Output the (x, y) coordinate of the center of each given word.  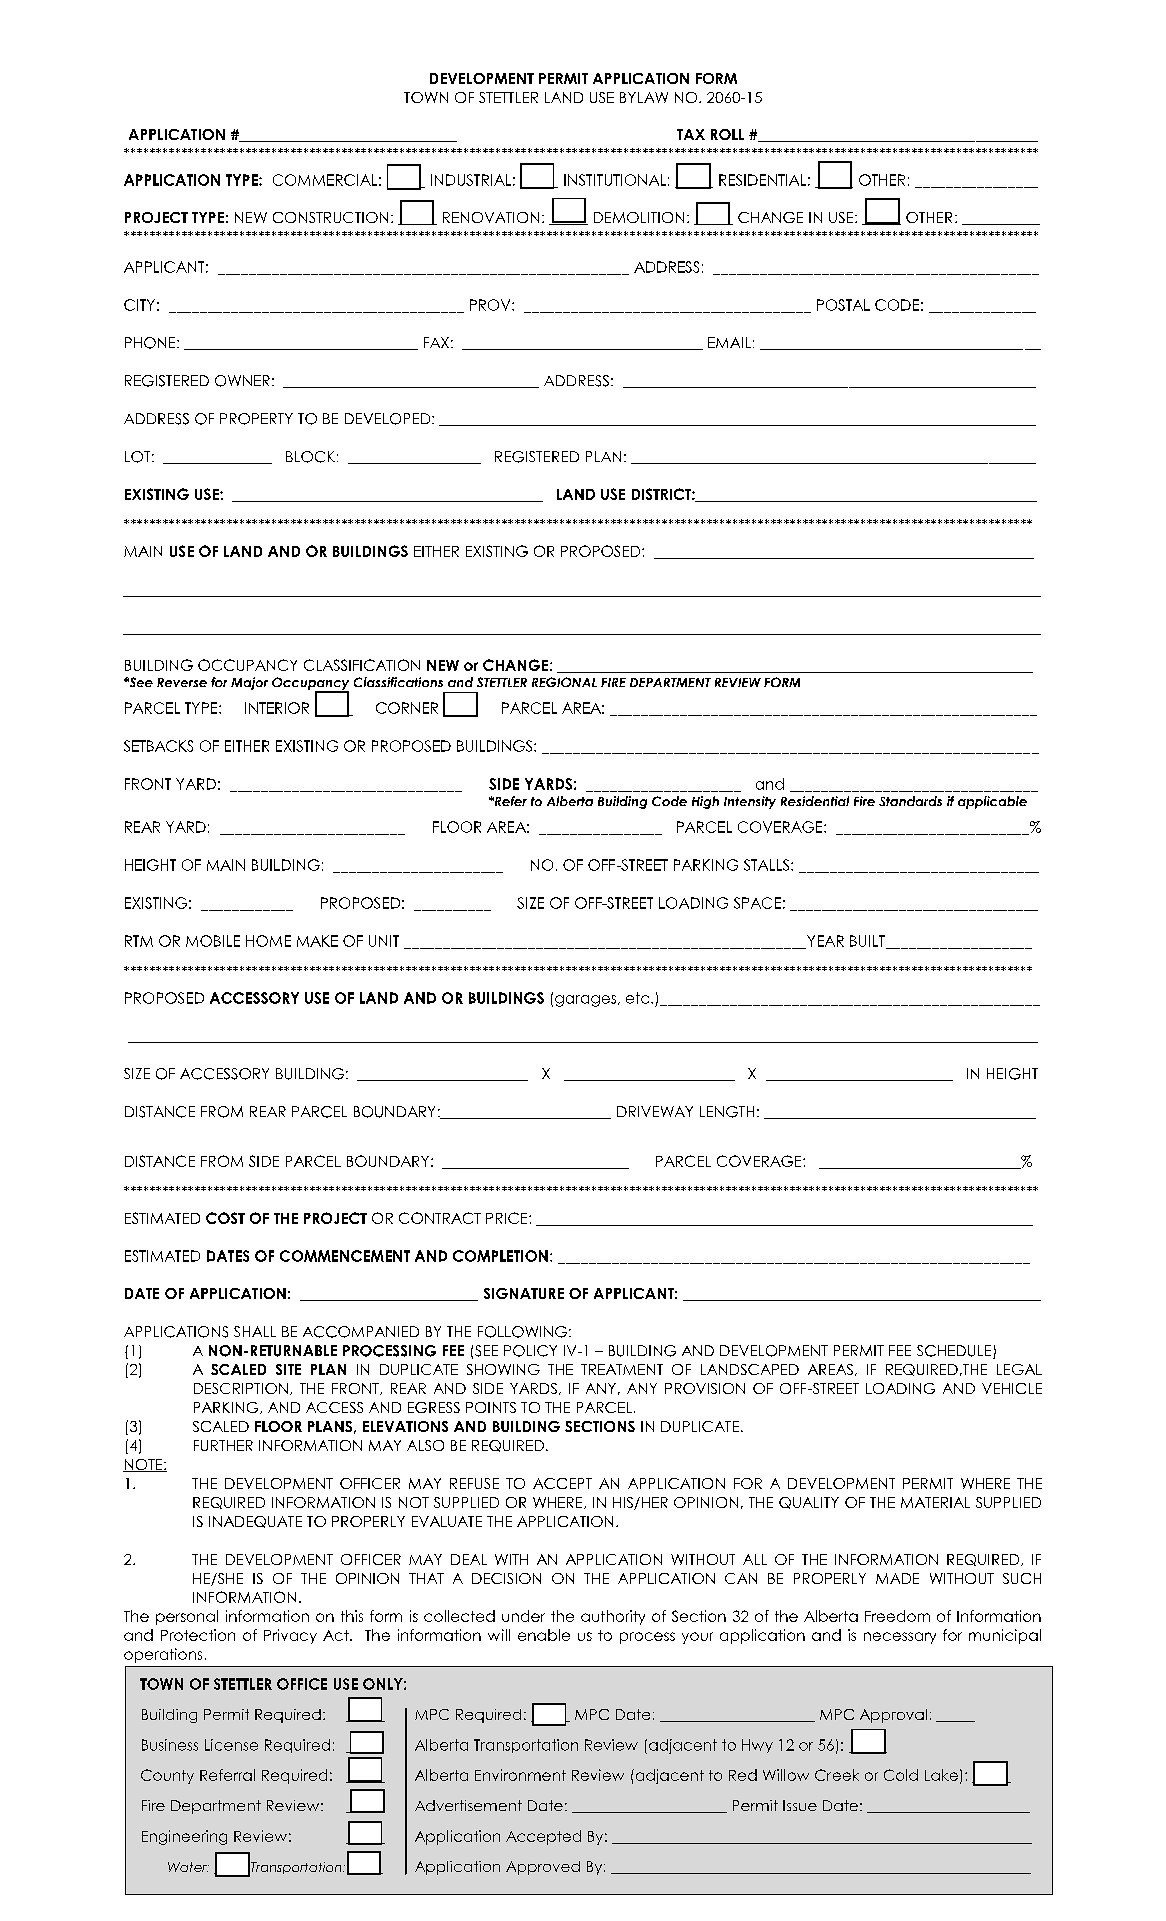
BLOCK (310, 457)
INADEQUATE (255, 1522)
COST (225, 1218)
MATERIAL (935, 1502)
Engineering (184, 1837)
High (705, 802)
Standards (910, 801)
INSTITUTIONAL (615, 180)
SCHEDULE (955, 1352)
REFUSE (474, 1483)
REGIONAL (564, 682)
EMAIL (729, 342)
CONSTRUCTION (330, 217)
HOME (268, 941)
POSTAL (843, 305)
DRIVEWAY (655, 1111)
